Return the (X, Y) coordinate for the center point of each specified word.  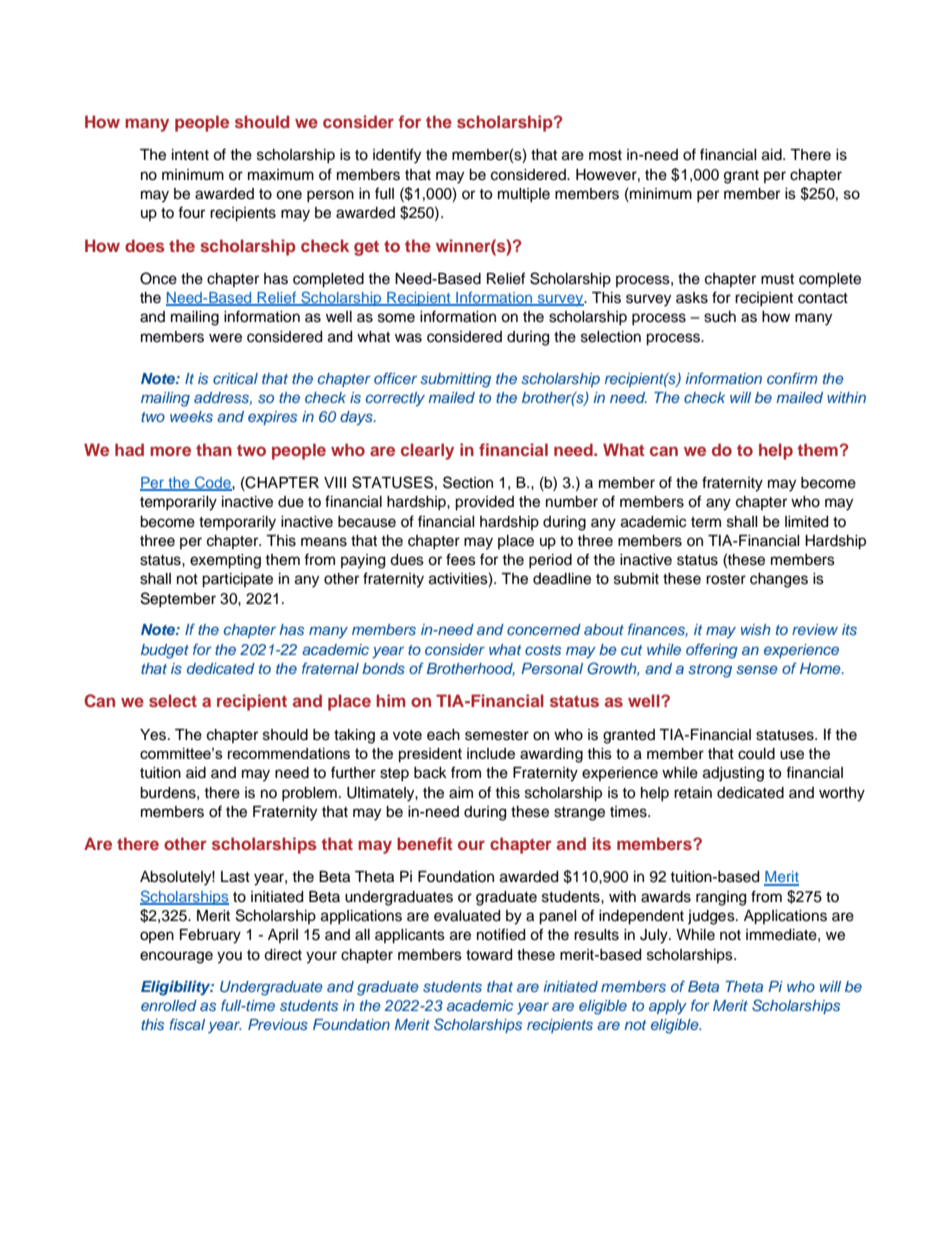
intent (190, 155)
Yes (154, 735)
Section (468, 482)
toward (489, 955)
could (756, 754)
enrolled (169, 1005)
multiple (524, 195)
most (605, 155)
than (214, 449)
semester (497, 735)
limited (806, 522)
